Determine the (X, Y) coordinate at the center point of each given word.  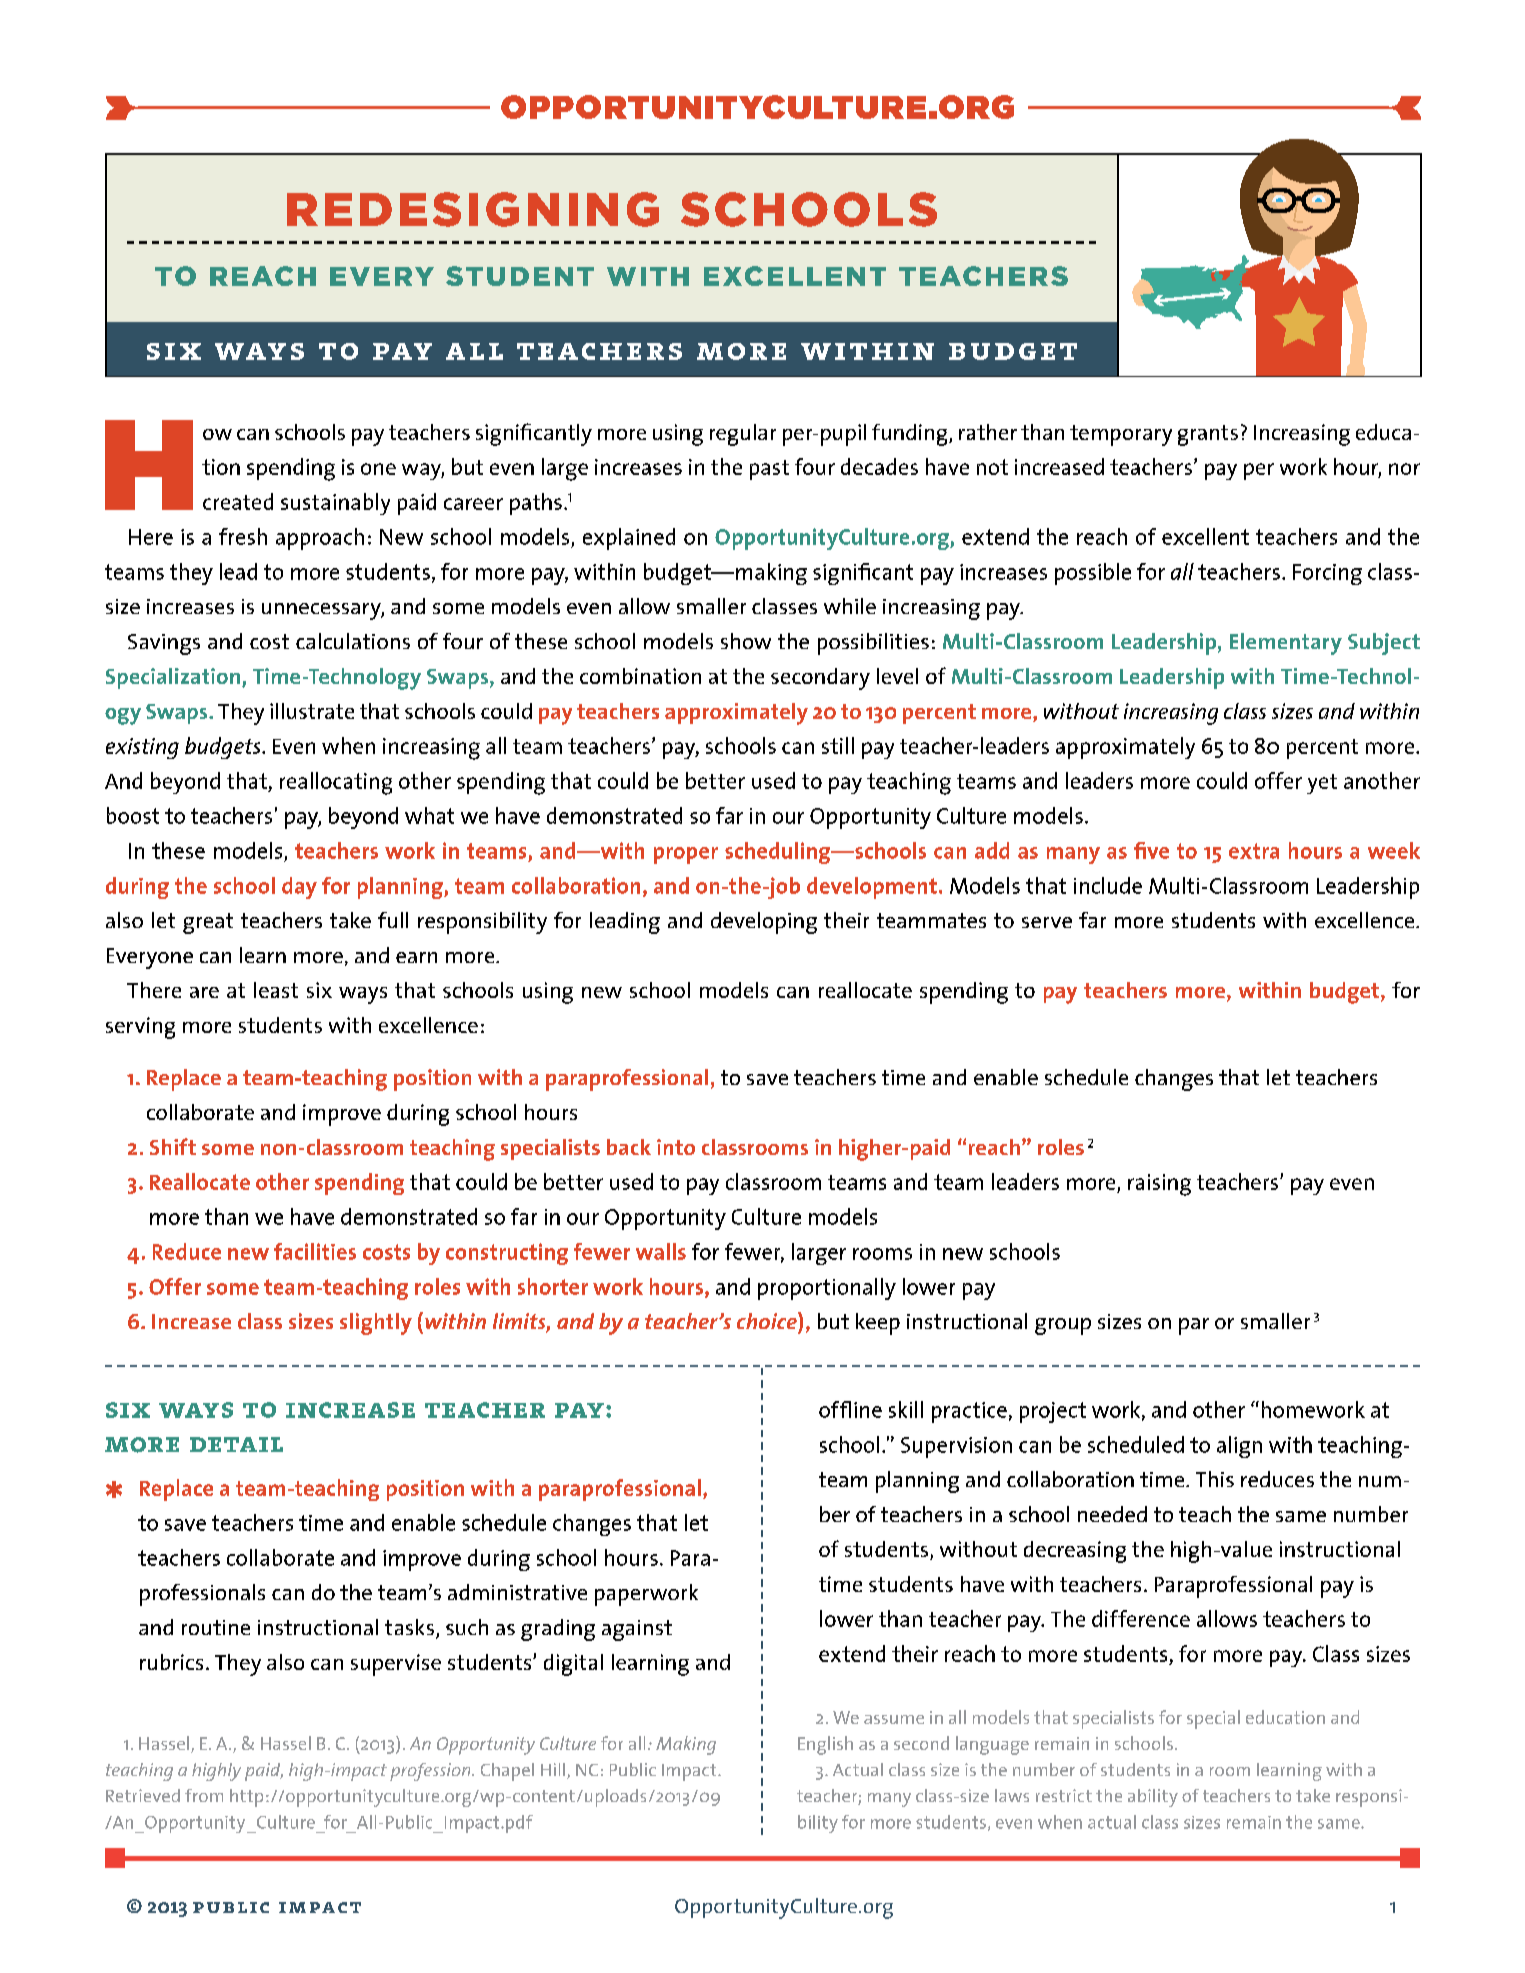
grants (1208, 435)
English (825, 1745)
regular (743, 435)
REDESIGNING (473, 209)
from (204, 1795)
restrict (1064, 1795)
